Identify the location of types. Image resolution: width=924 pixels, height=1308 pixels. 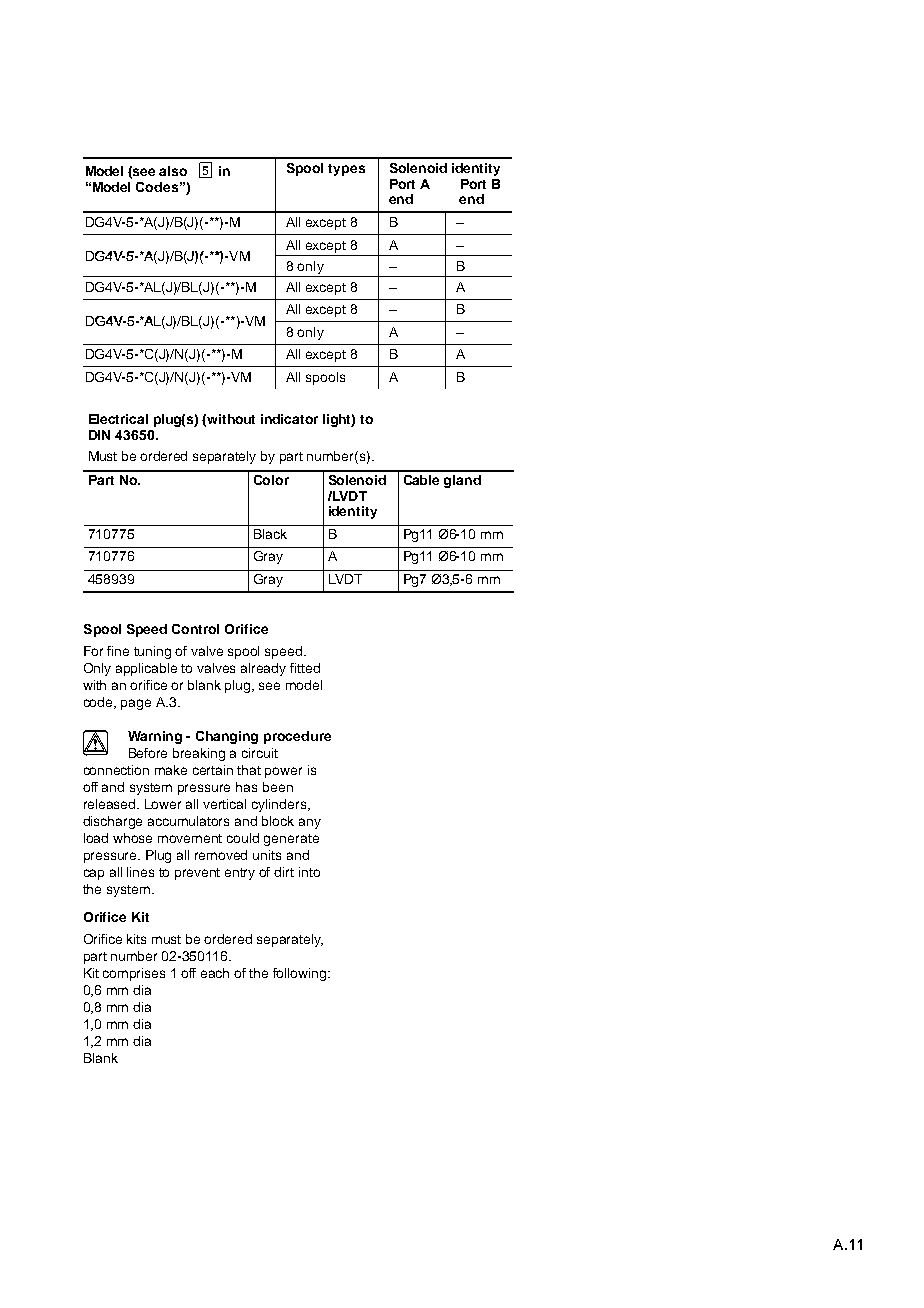
(346, 170).
